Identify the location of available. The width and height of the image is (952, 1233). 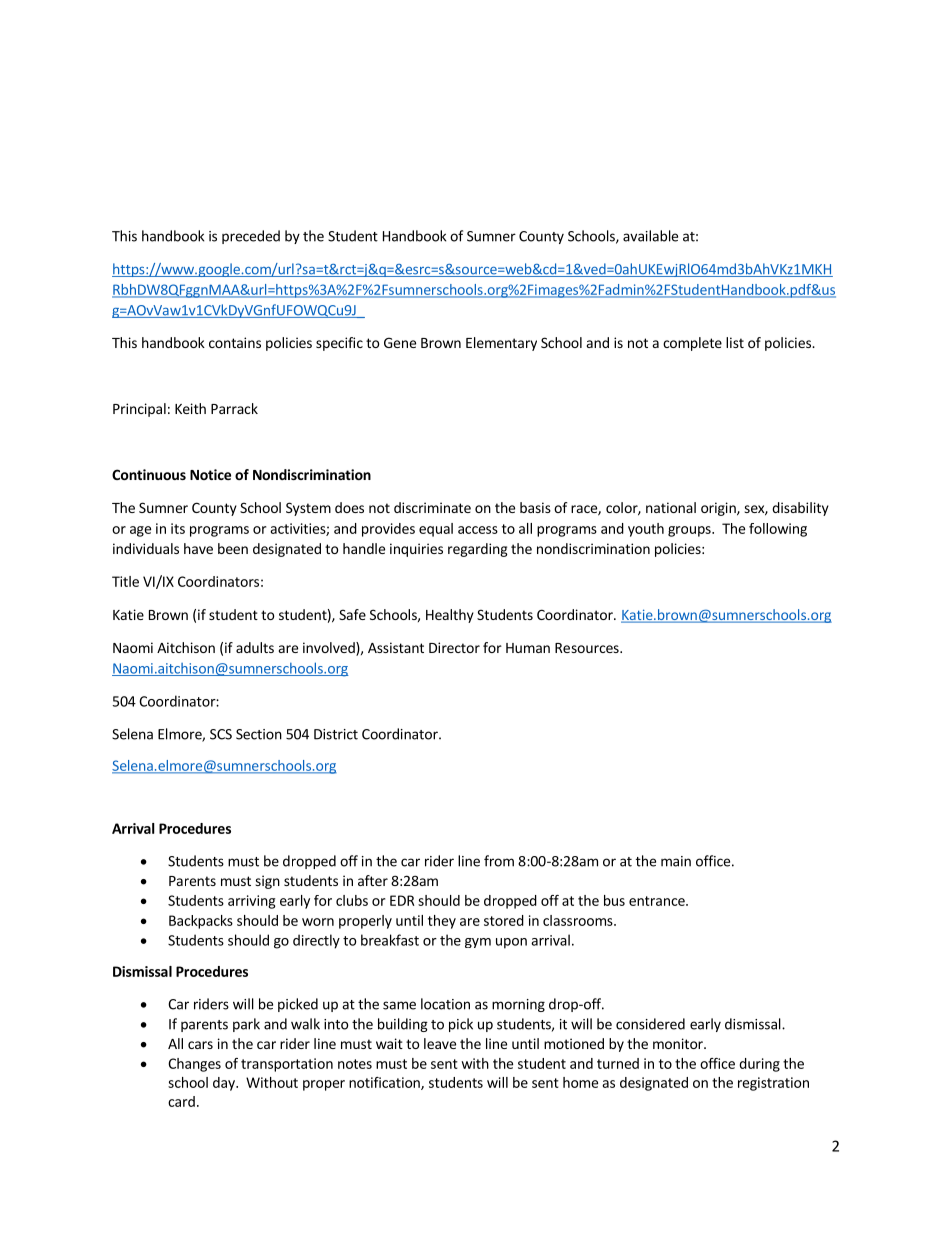
(650, 236).
